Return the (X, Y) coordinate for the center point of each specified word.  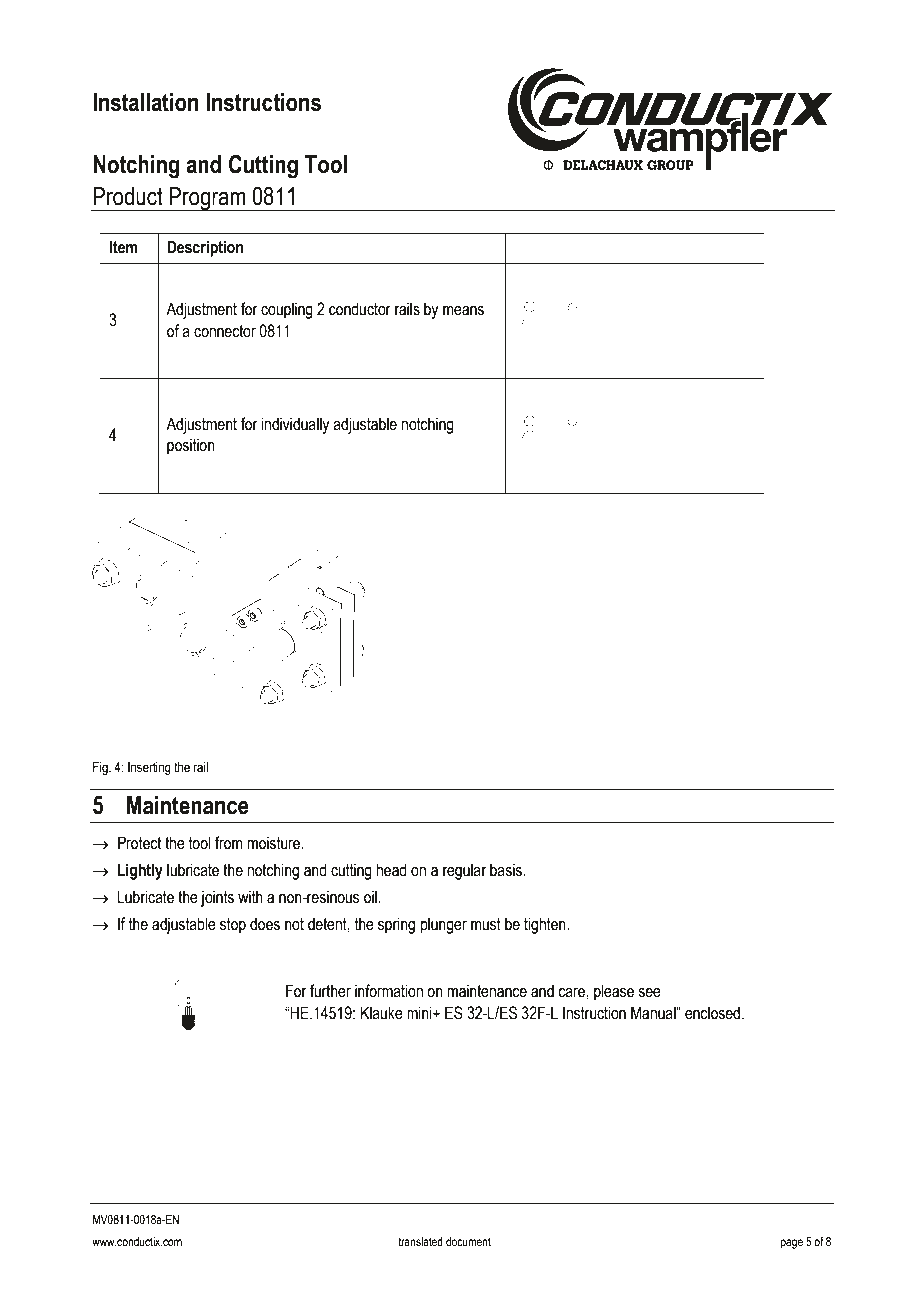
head (391, 870)
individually (295, 425)
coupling (287, 310)
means (463, 311)
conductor (360, 309)
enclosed (714, 1013)
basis (506, 870)
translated (420, 1241)
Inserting (149, 768)
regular (464, 871)
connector (225, 331)
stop (233, 926)
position (191, 446)
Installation (145, 102)
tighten (546, 925)
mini (420, 1012)
